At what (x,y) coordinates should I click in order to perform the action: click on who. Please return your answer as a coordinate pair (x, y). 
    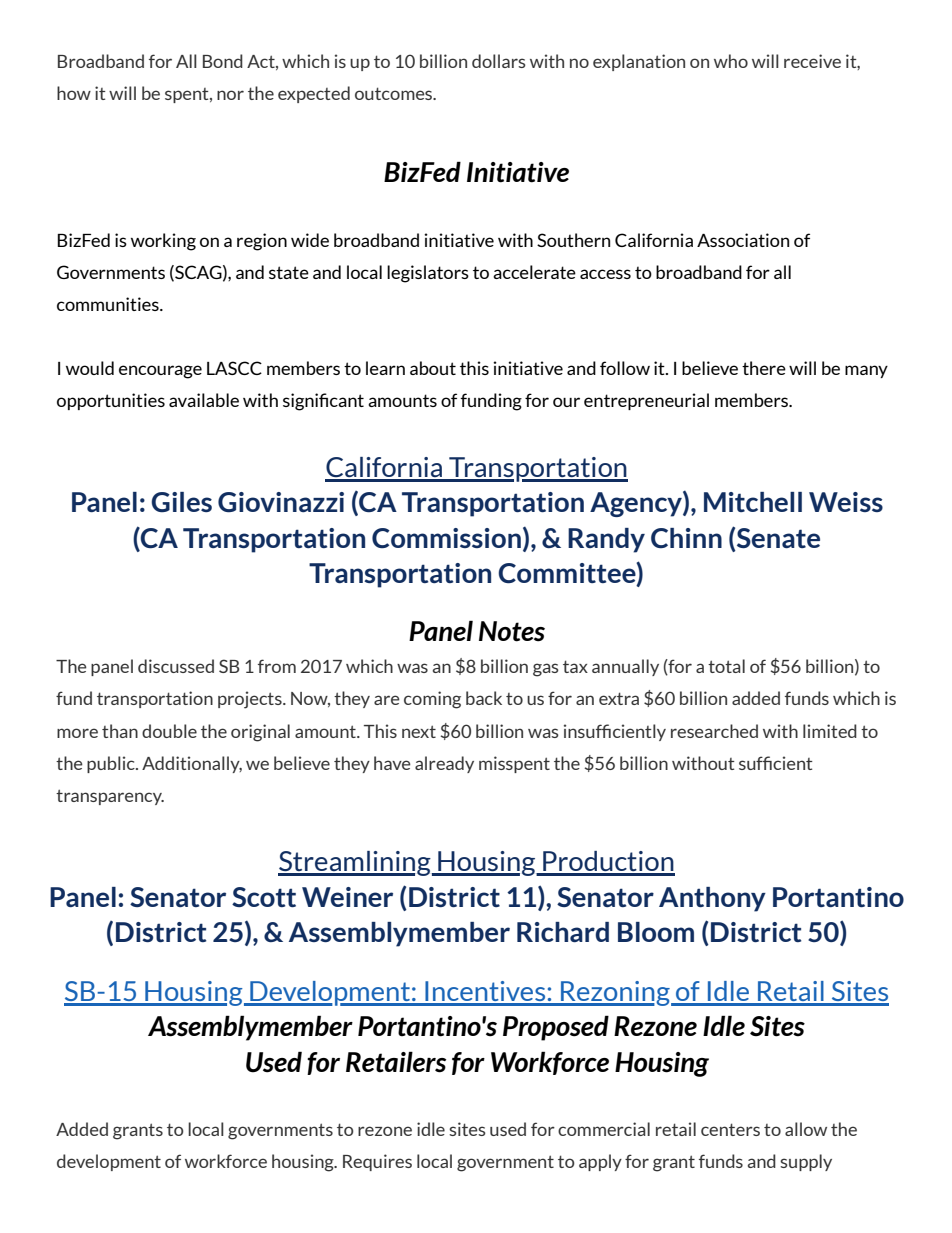
    Looking at the image, I should click on (731, 61).
